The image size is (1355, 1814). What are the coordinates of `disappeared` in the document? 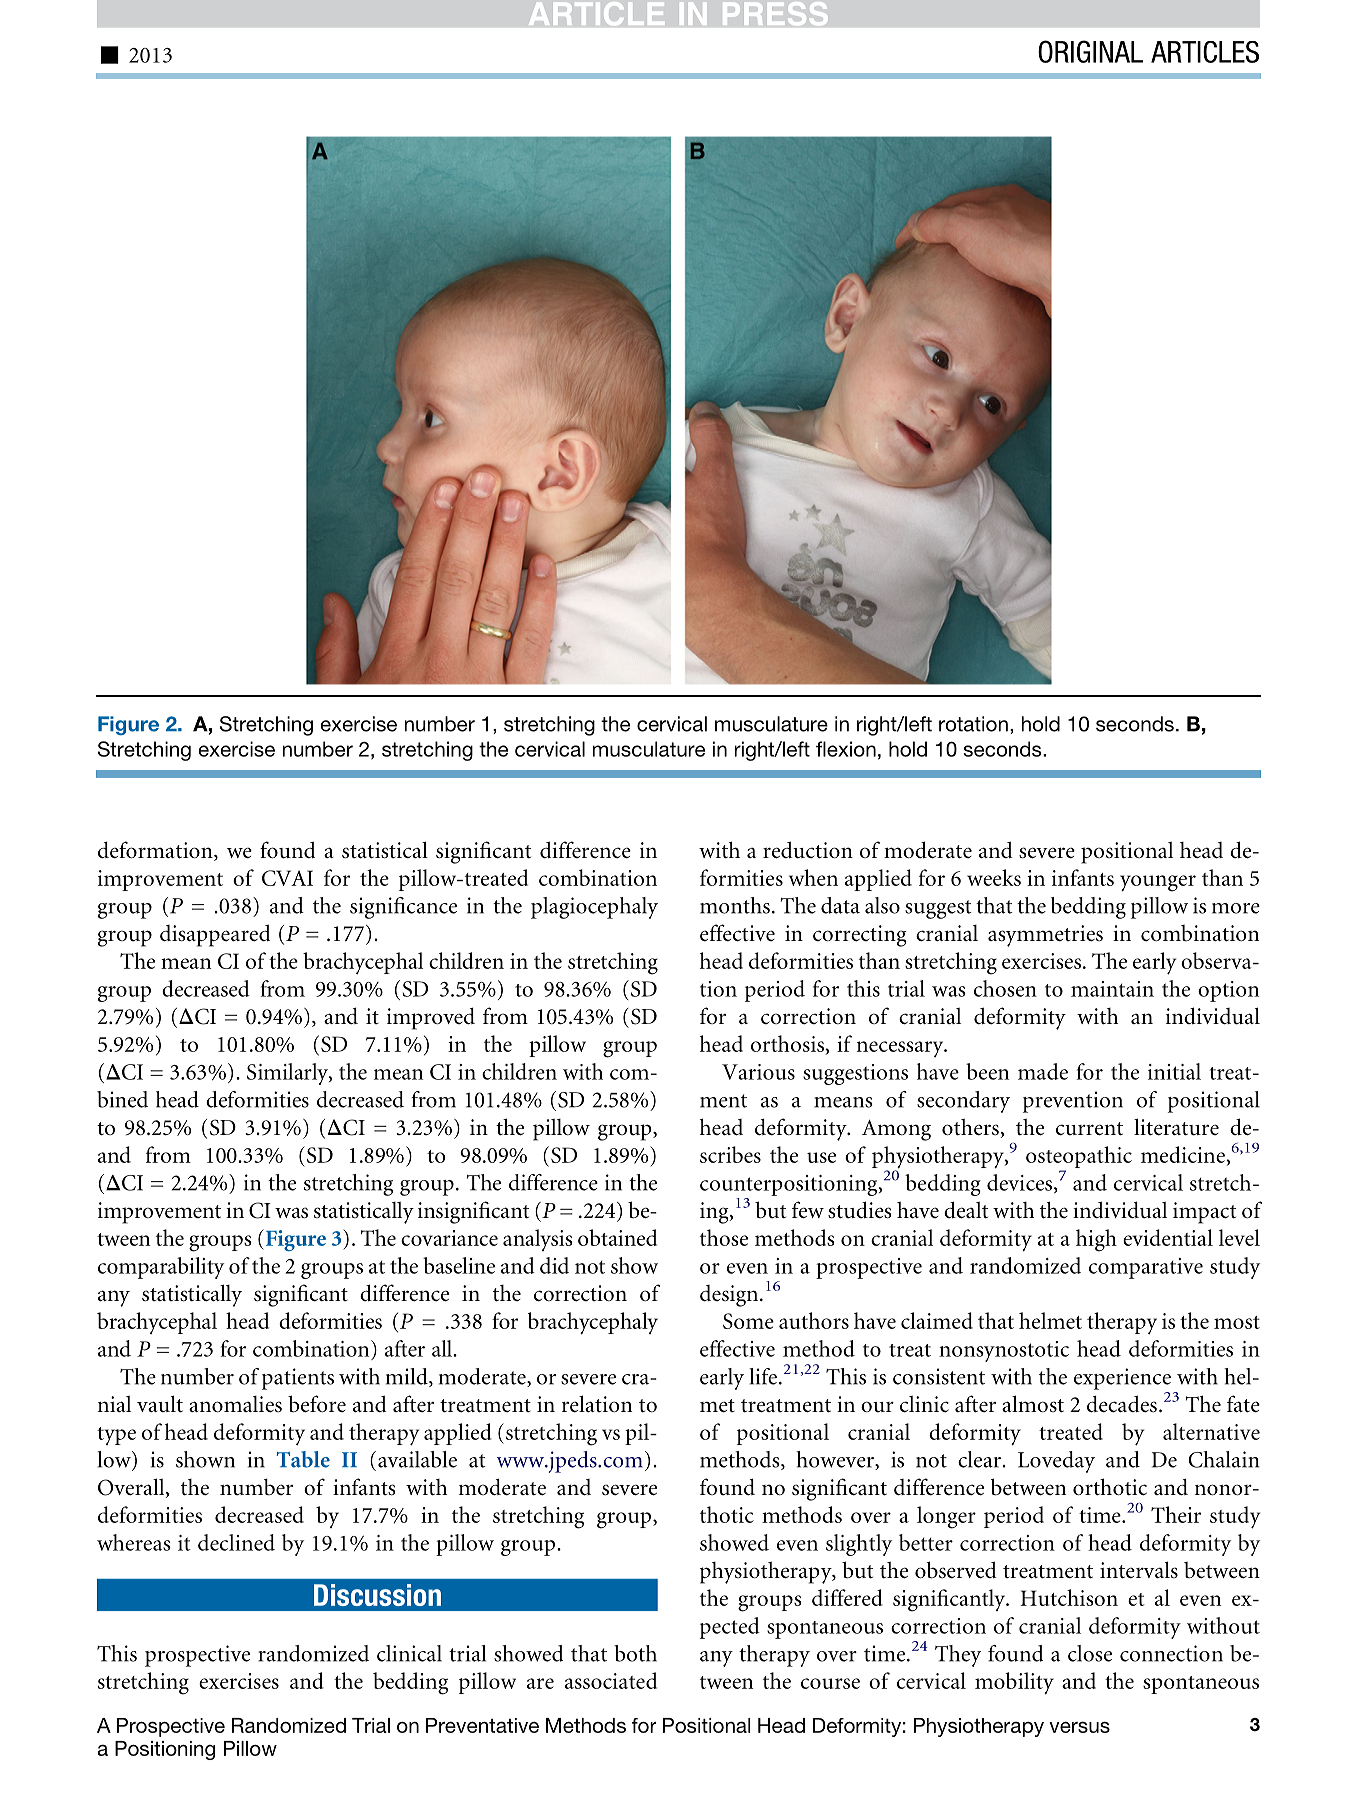 It's located at (215, 935).
